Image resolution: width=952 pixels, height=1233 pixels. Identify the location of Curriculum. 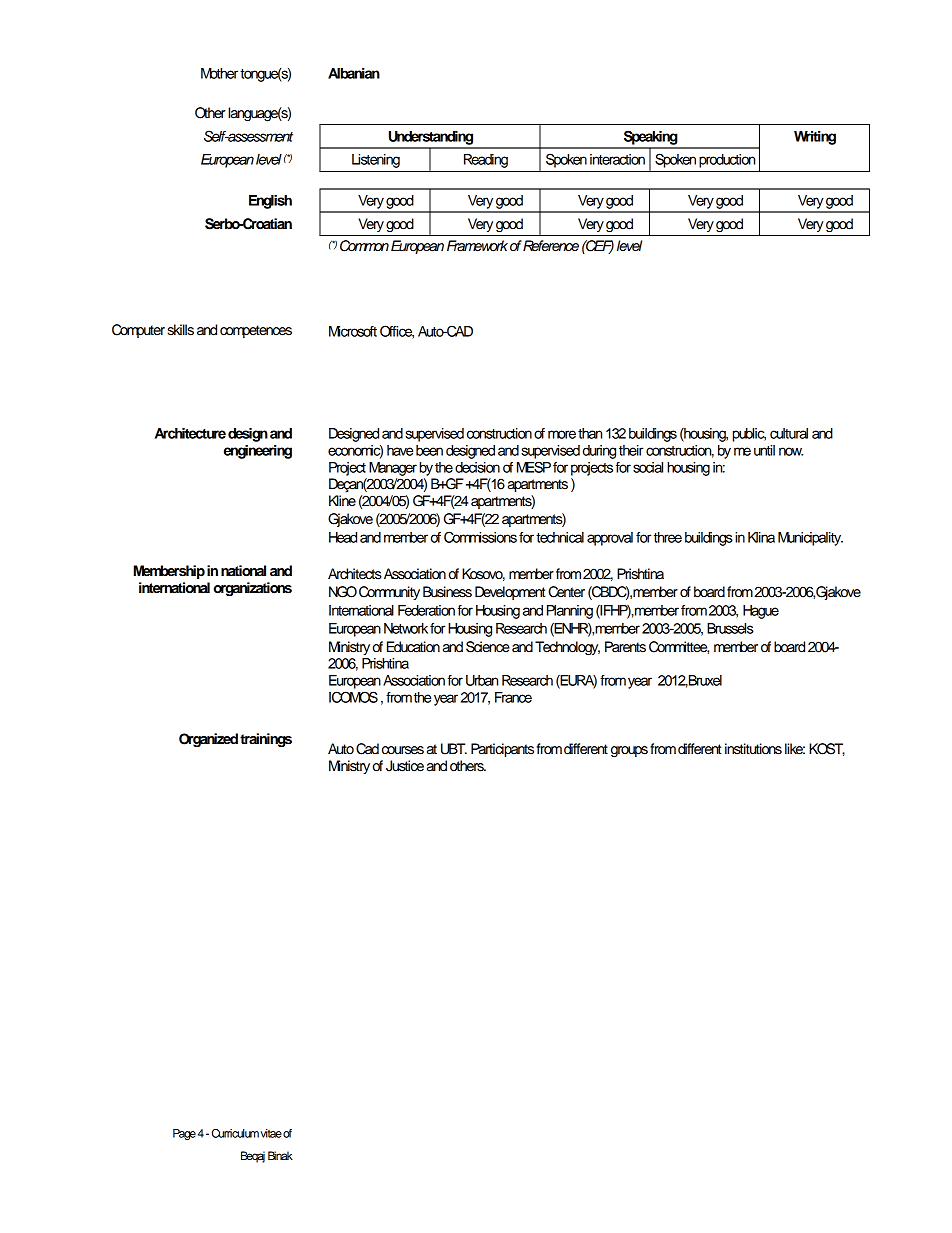
(235, 1133).
